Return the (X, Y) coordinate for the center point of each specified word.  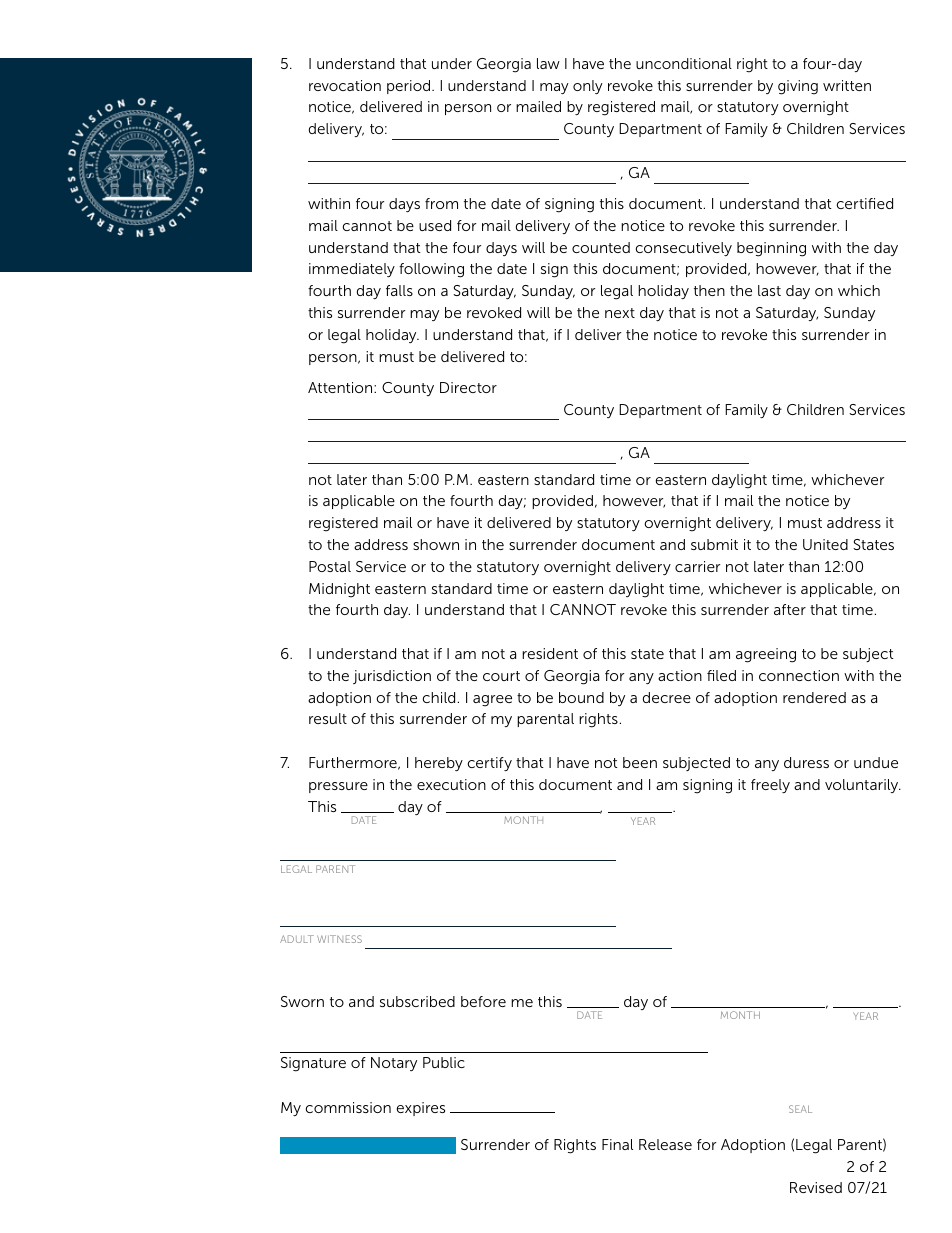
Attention (341, 387)
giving (798, 87)
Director (468, 387)
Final (617, 1144)
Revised (816, 1187)
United (825, 544)
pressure (338, 787)
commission (348, 1107)
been (640, 762)
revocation (345, 85)
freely (770, 786)
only (588, 87)
